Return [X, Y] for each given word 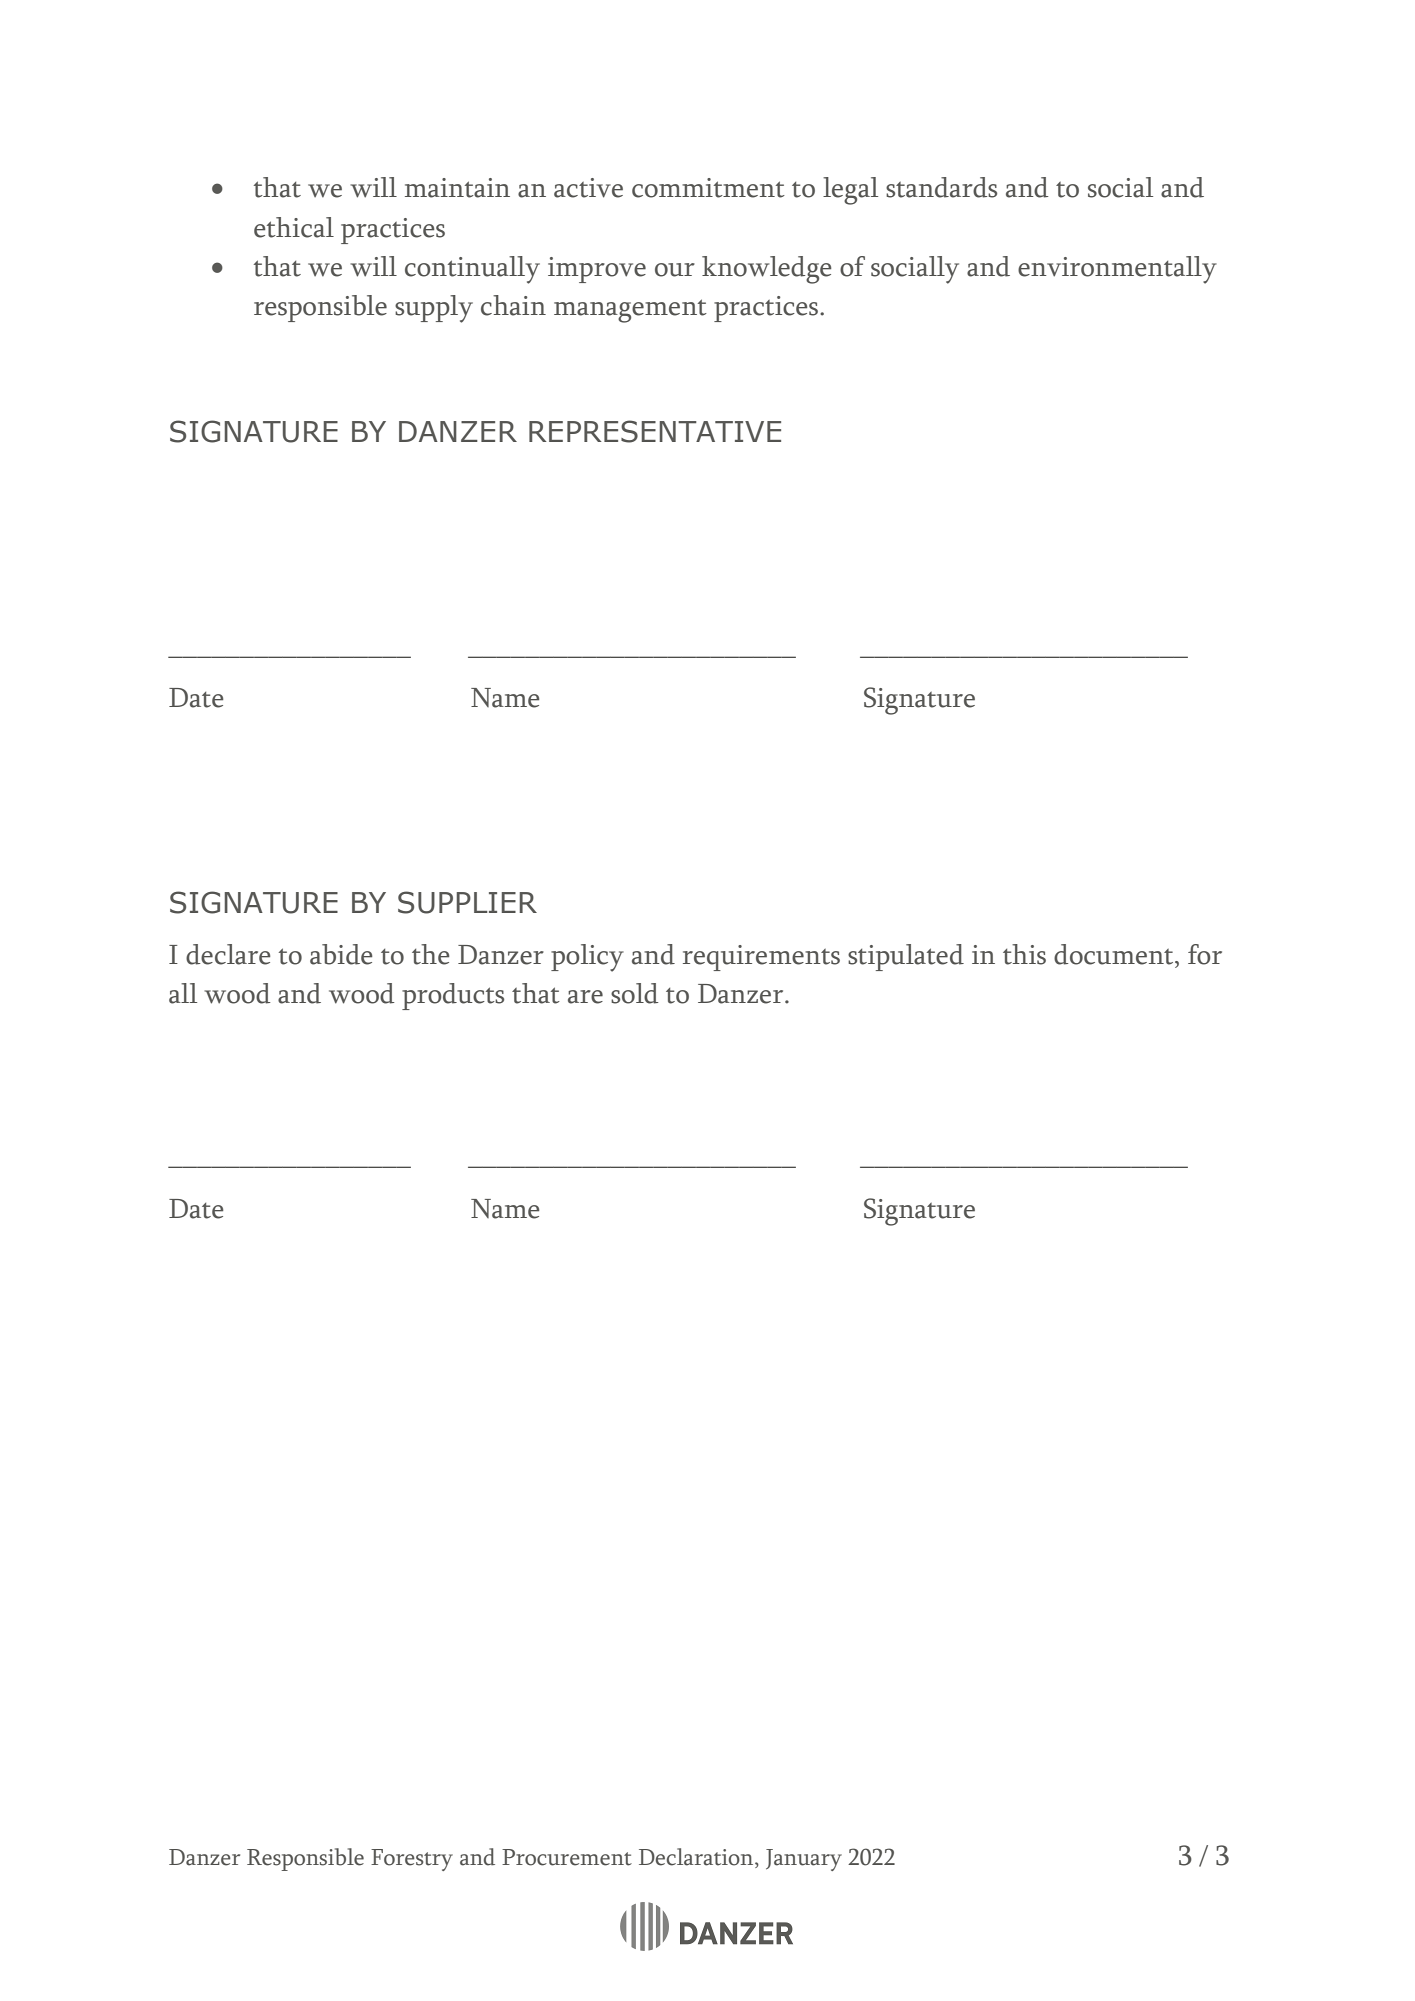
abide [341, 954]
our [675, 270]
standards [941, 187]
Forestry [412, 1860]
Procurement [567, 1857]
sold [634, 993]
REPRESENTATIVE [655, 431]
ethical [294, 227]
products [453, 996]
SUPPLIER [467, 902]
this [1024, 954]
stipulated [906, 957]
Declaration [697, 1857]
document [1115, 954]
